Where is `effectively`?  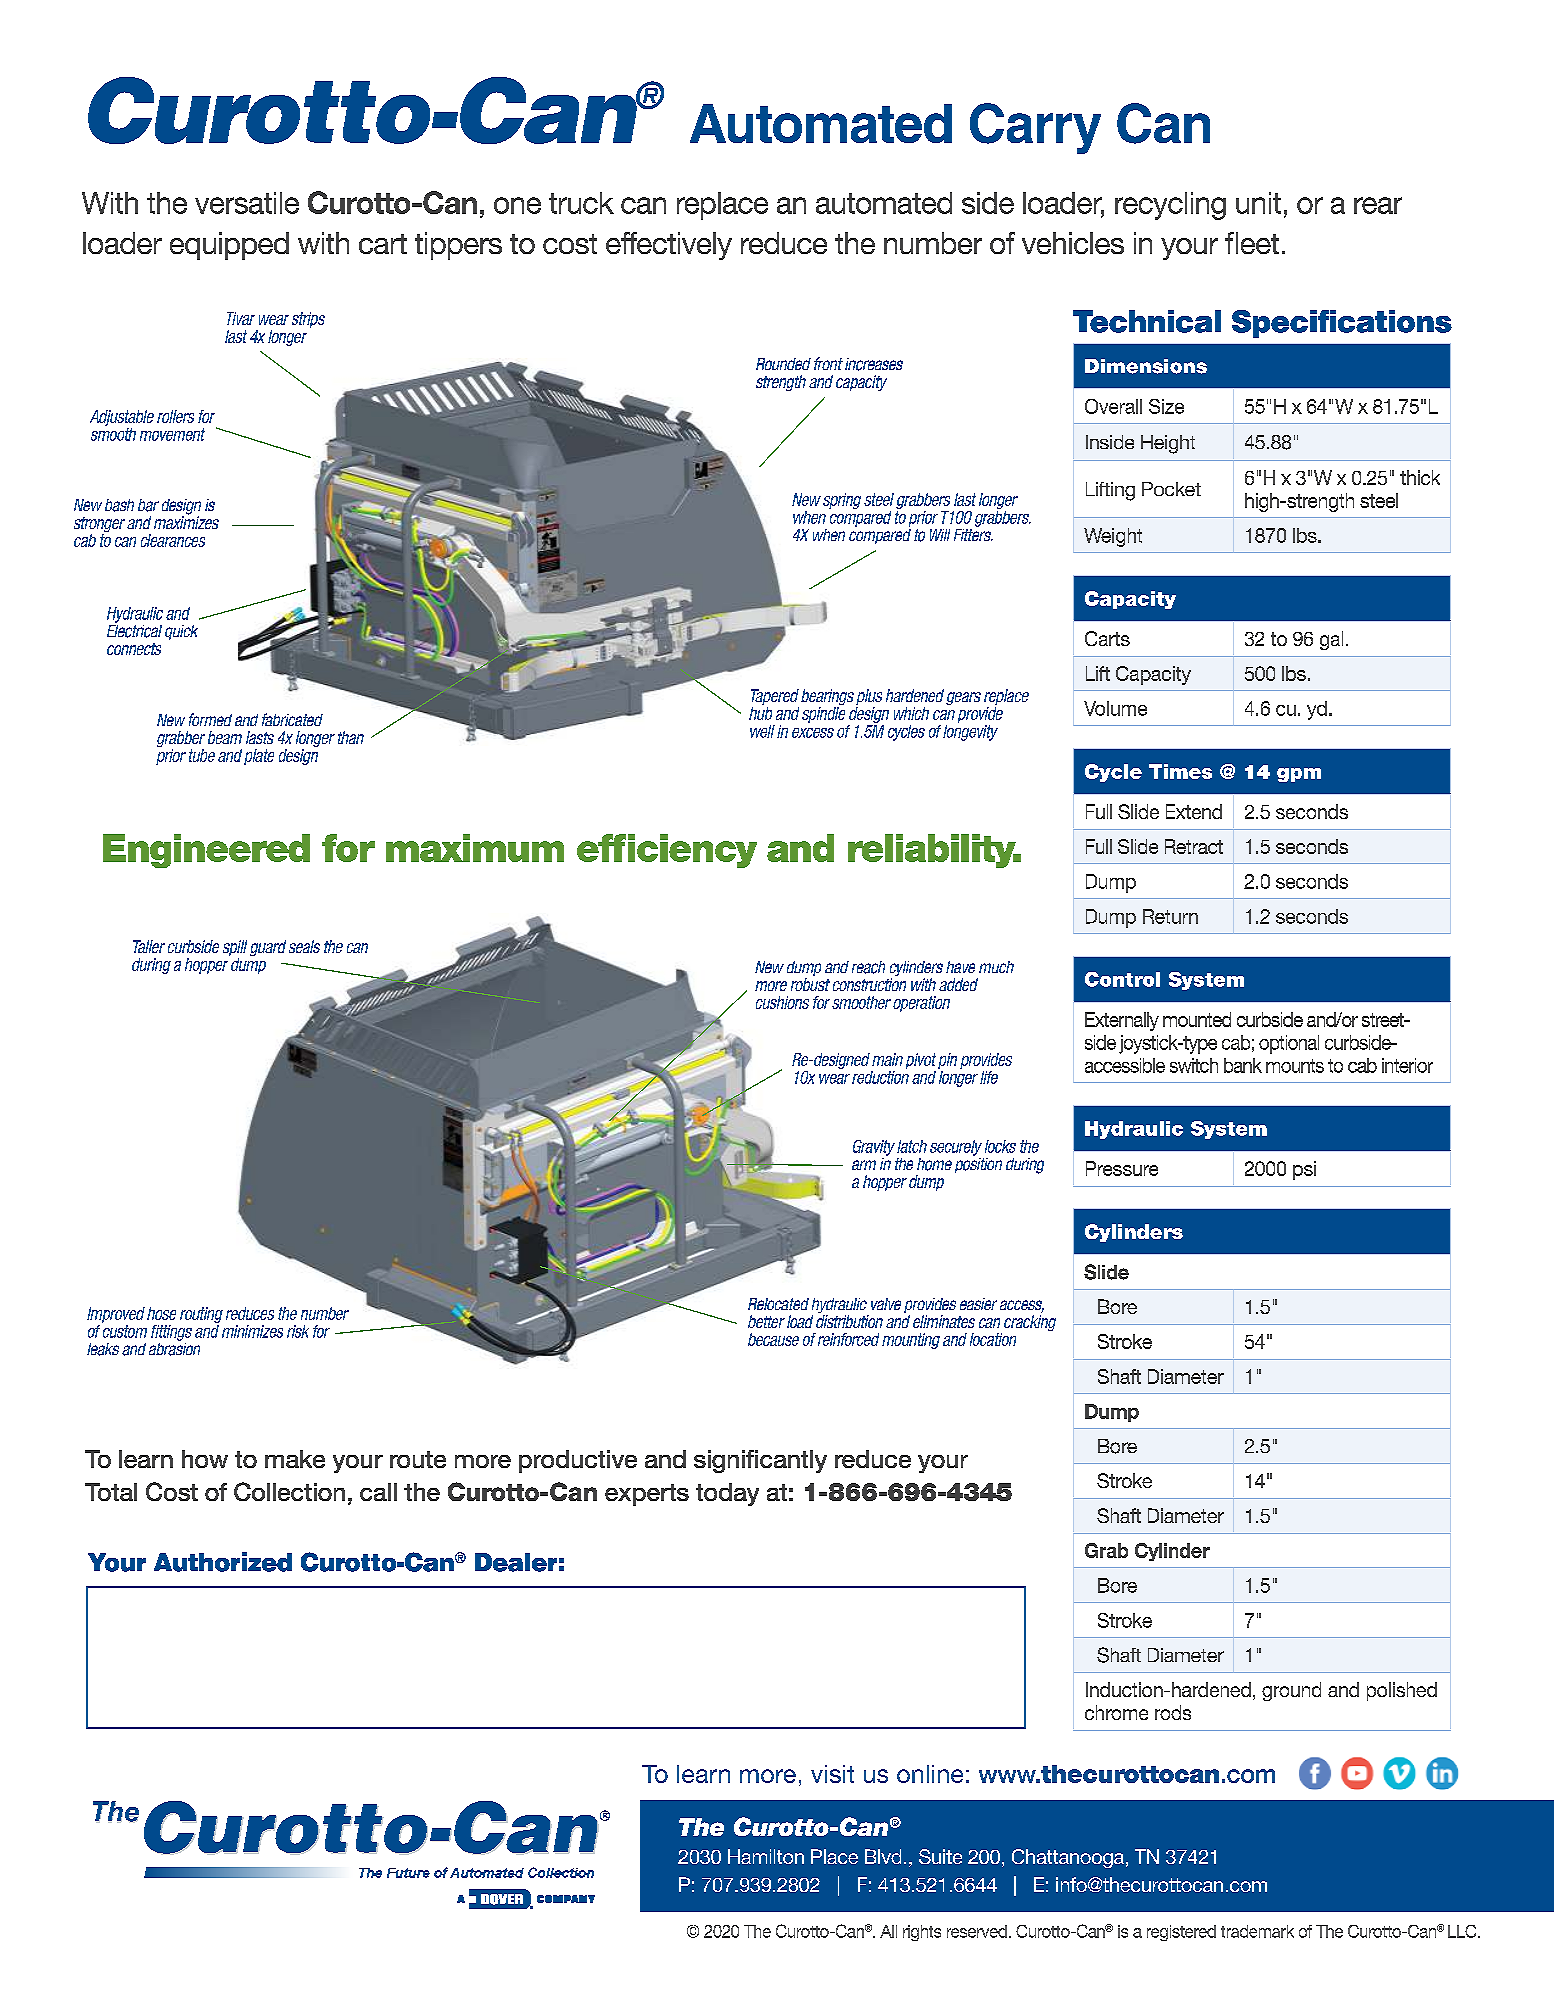 effectively is located at coordinates (669, 246).
